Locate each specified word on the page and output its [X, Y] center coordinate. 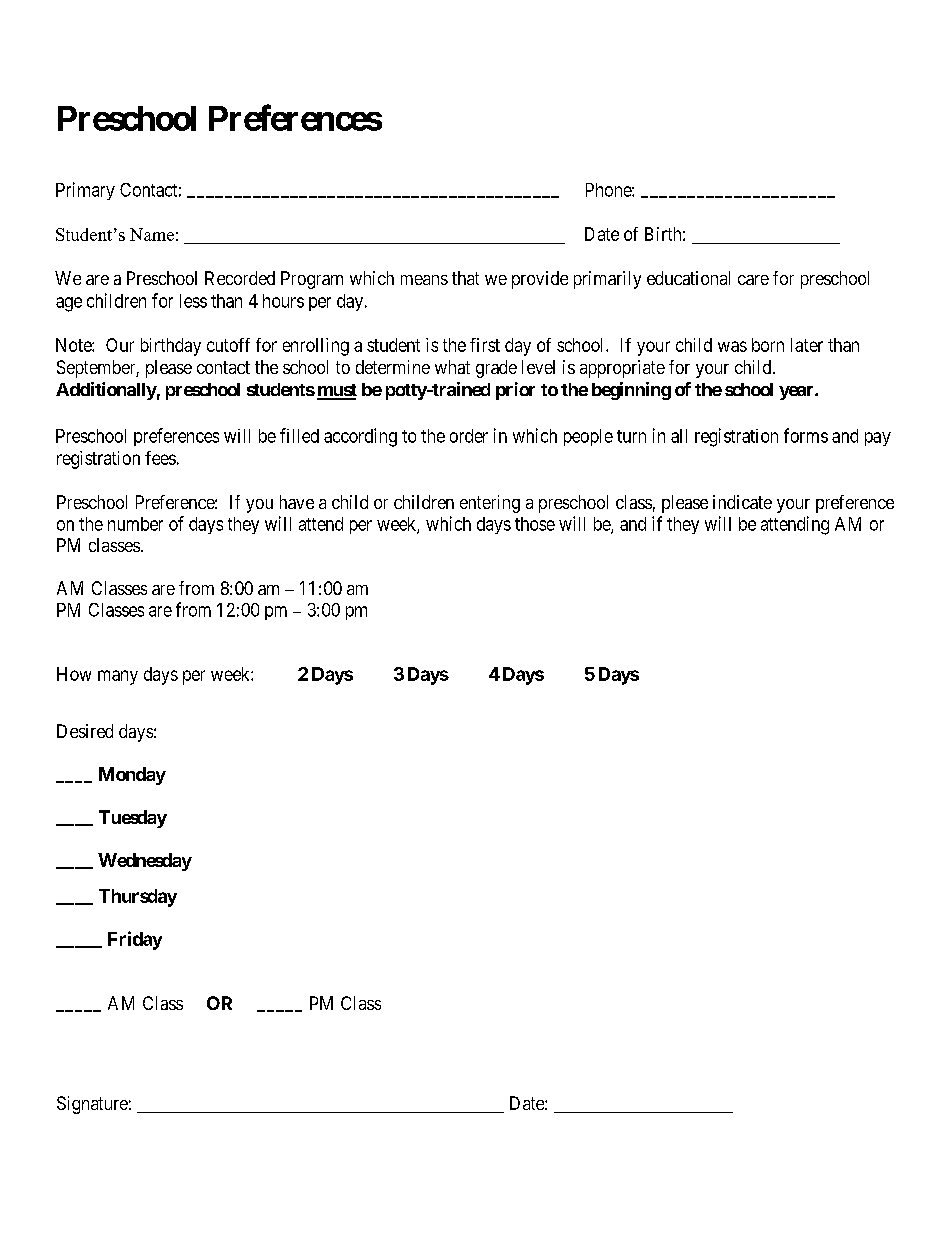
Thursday [138, 898]
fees [160, 458]
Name [152, 234]
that [465, 278]
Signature [92, 1105]
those [535, 524]
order [469, 436]
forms [806, 435]
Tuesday [133, 819]
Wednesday [145, 862]
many [118, 677]
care [753, 280]
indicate [742, 502]
